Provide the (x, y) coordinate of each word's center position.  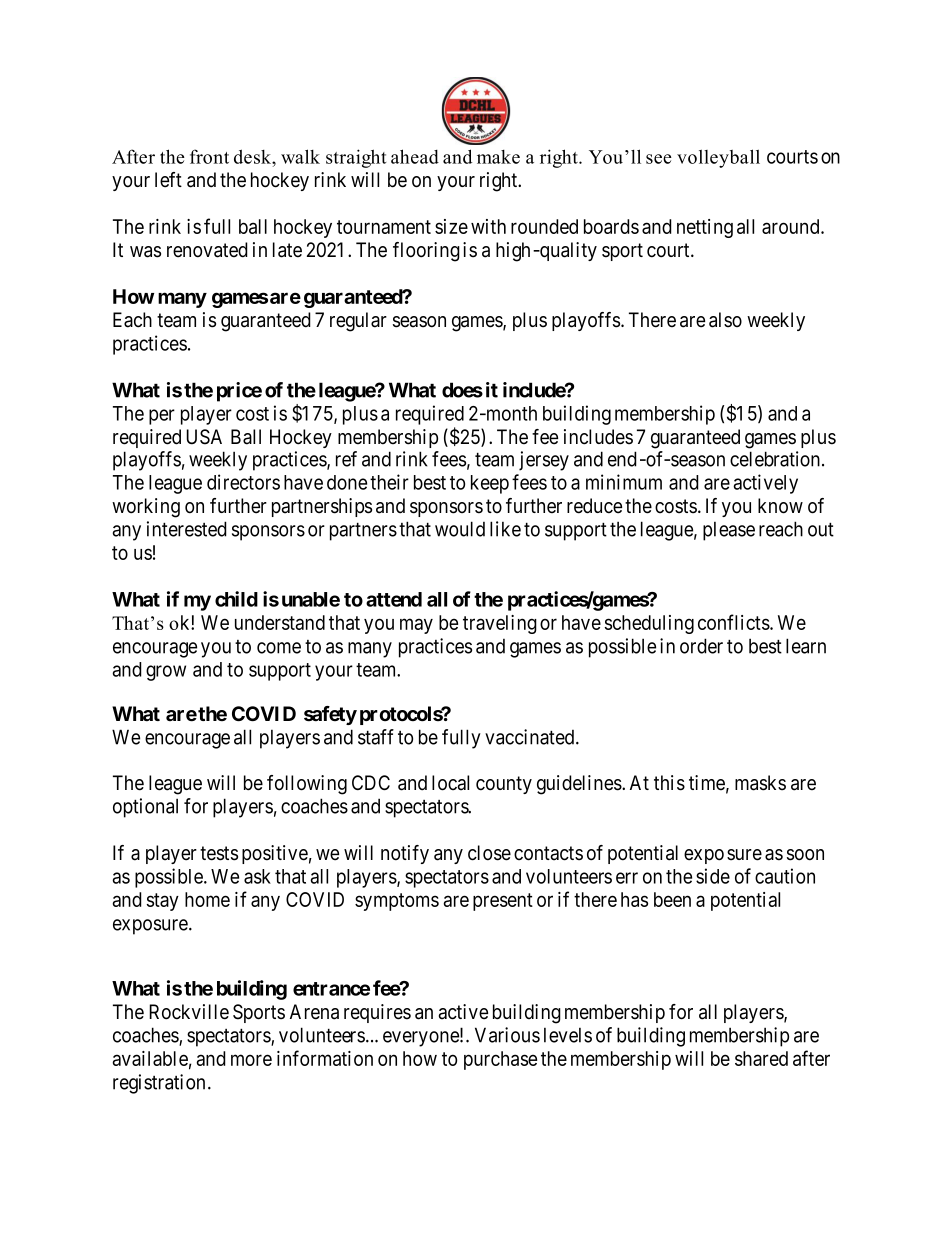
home (207, 899)
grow (166, 673)
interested (187, 529)
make (498, 157)
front (209, 156)
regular (358, 322)
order (701, 646)
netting (705, 228)
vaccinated (531, 737)
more (251, 1060)
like (505, 529)
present (503, 902)
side (713, 876)
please (729, 531)
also (725, 320)
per (162, 417)
